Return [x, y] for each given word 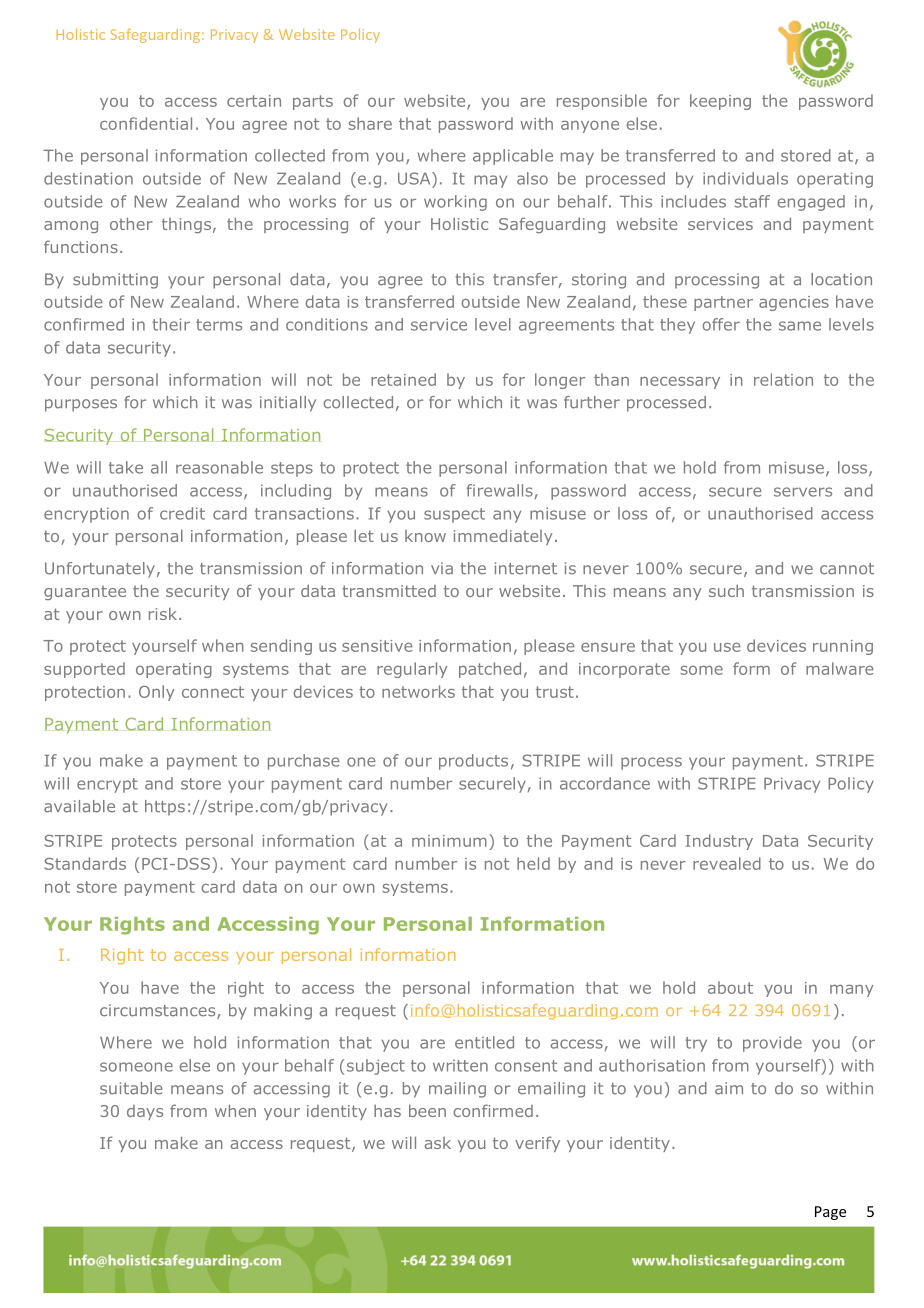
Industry [719, 842]
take [126, 467]
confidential [146, 123]
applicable [513, 157]
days [145, 1112]
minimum [449, 841]
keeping [720, 102]
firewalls [499, 490]
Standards [85, 863]
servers [803, 492]
